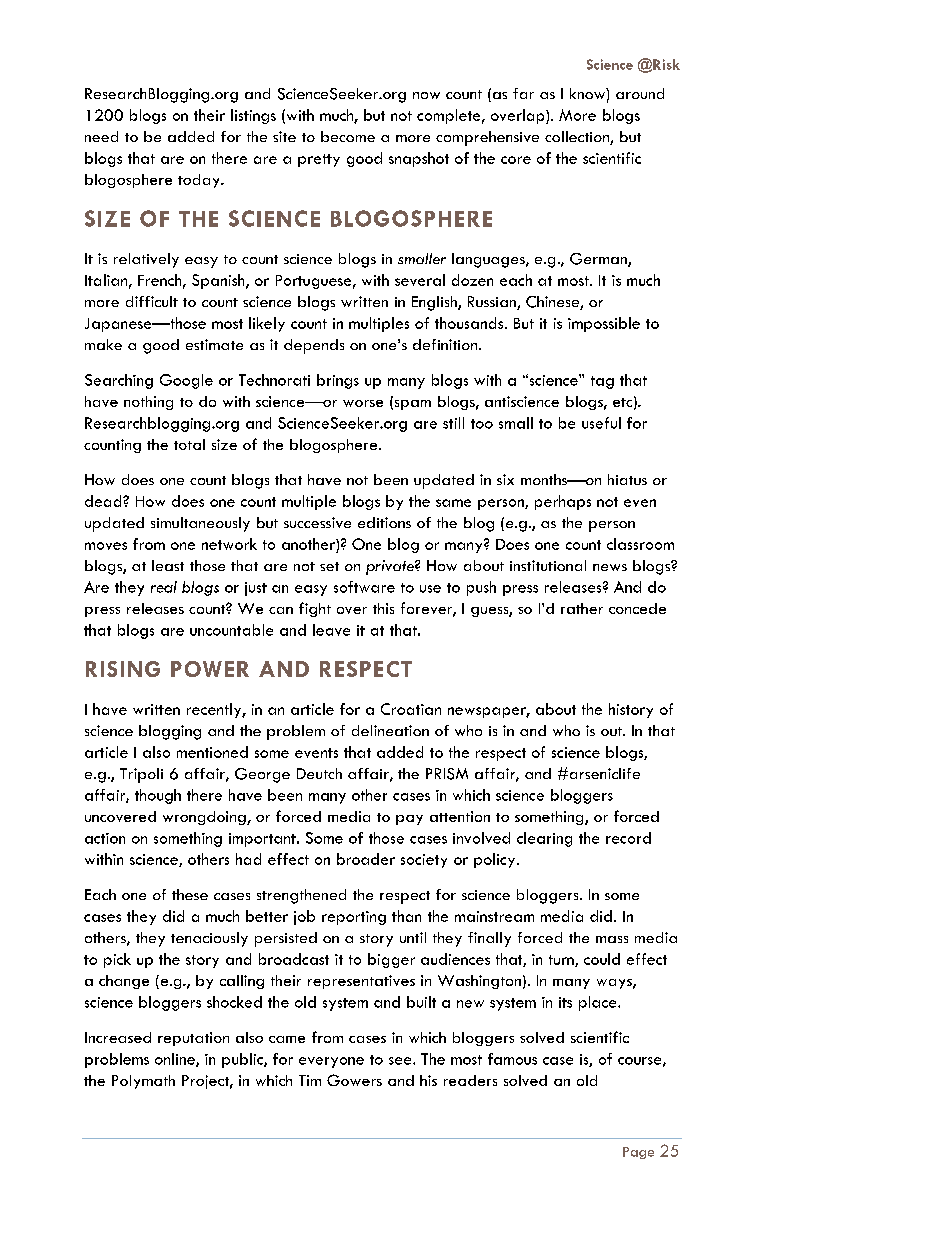 Image resolution: width=952 pixels, height=1233 pixels. What do you see at coordinates (363, 403) in the document?
I see `worse` at bounding box center [363, 403].
